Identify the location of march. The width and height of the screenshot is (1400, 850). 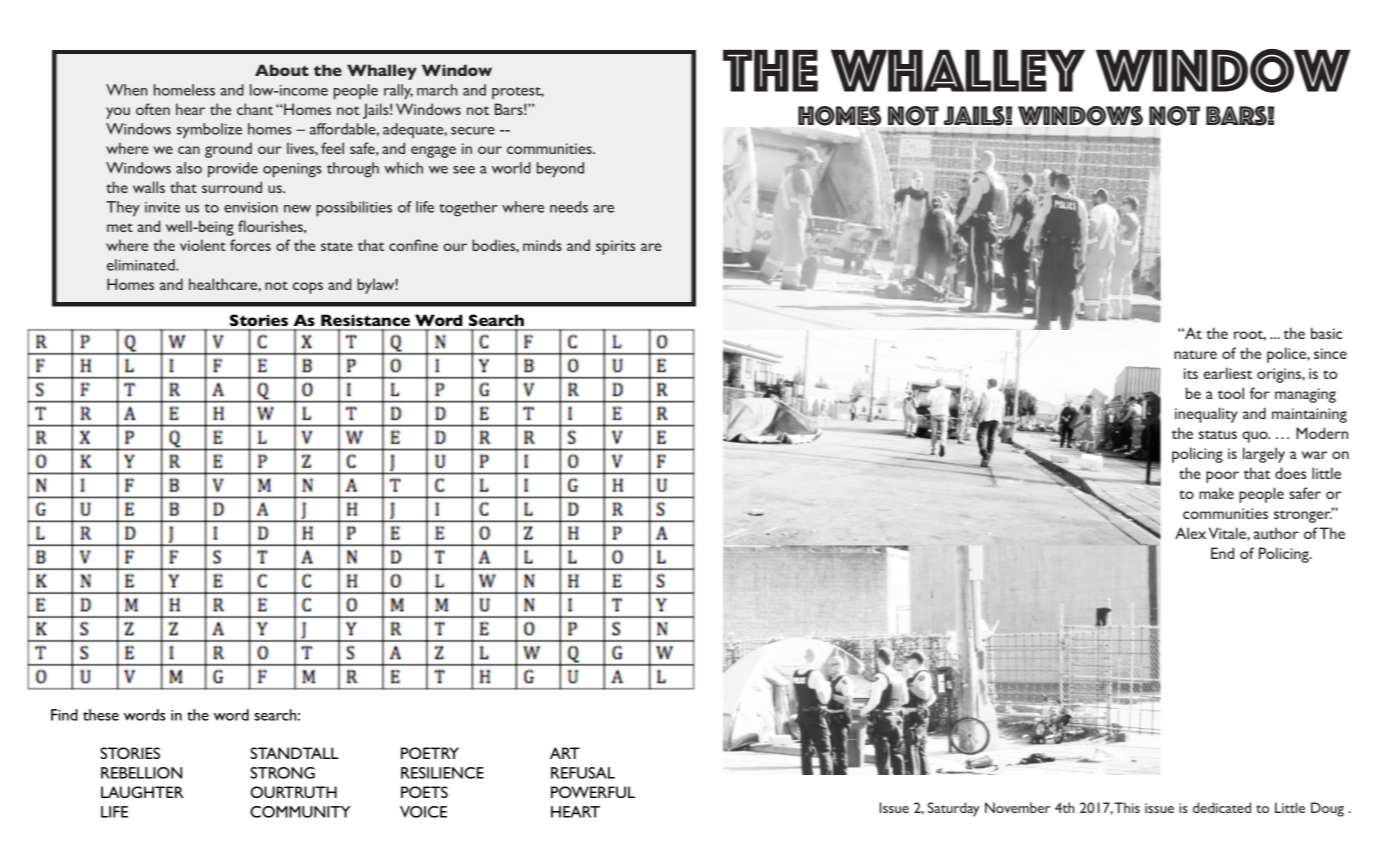
(437, 90).
